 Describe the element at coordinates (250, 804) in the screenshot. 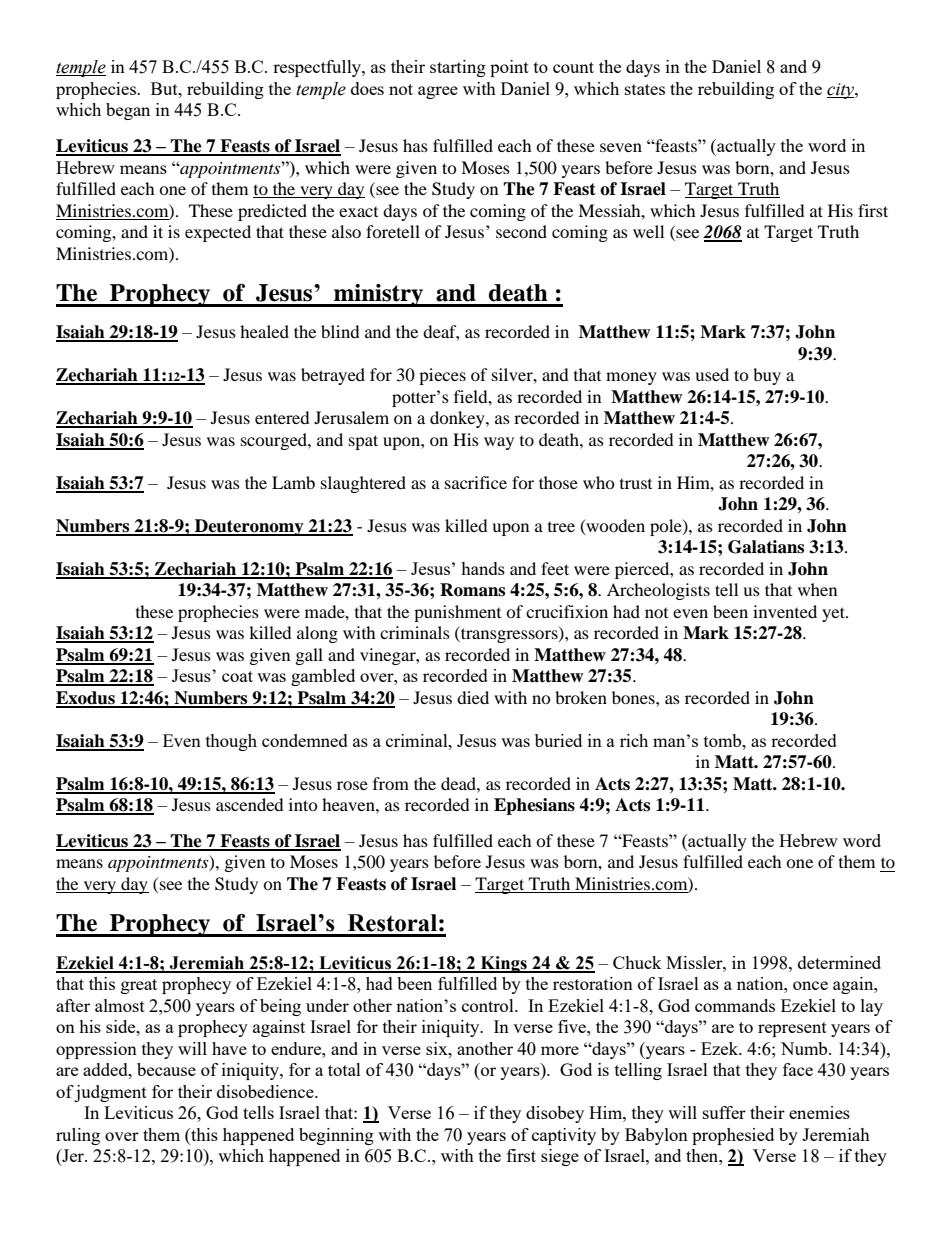

I see `ascended` at that location.
